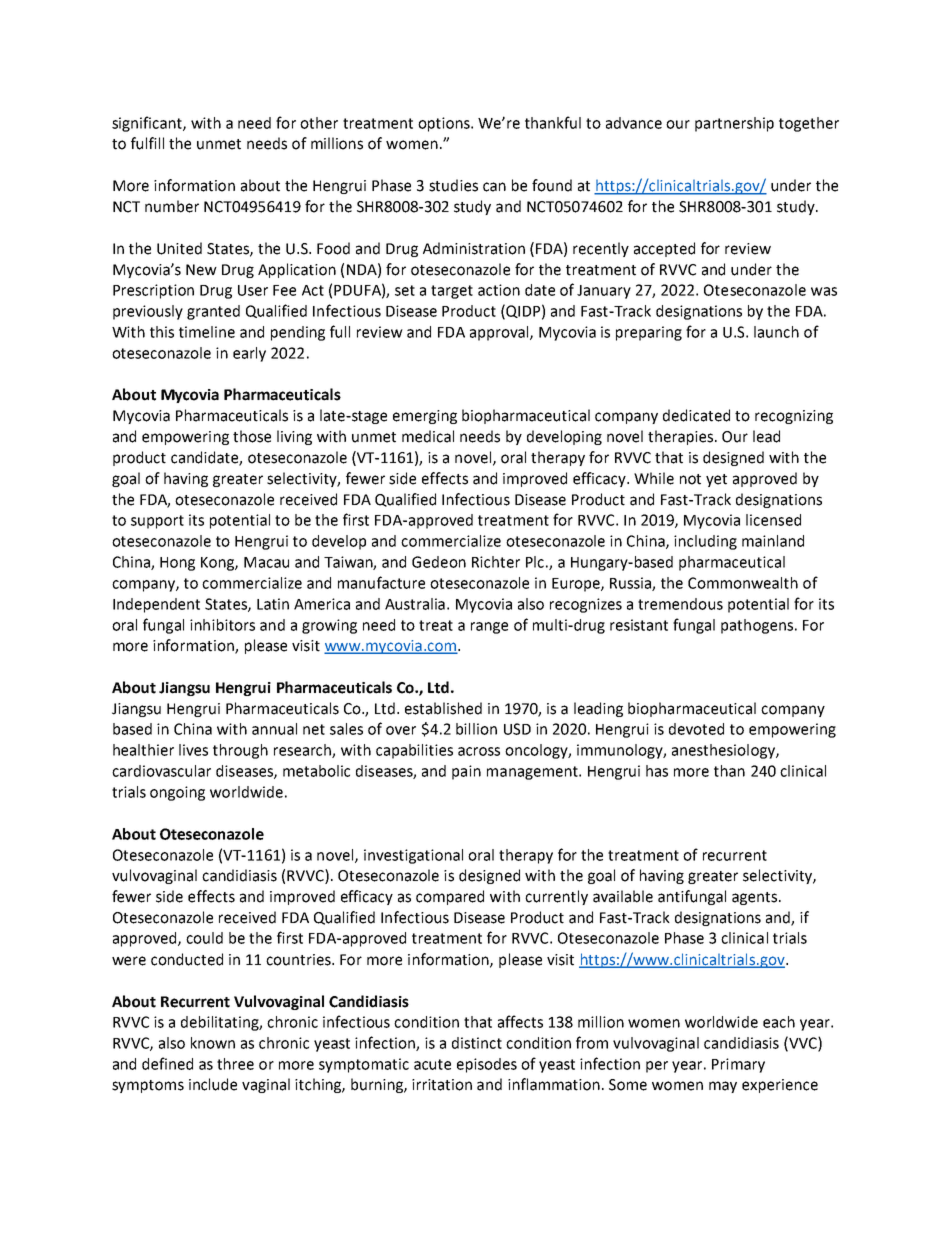 The width and height of the screenshot is (952, 1233). I want to click on agents, so click(756, 898).
